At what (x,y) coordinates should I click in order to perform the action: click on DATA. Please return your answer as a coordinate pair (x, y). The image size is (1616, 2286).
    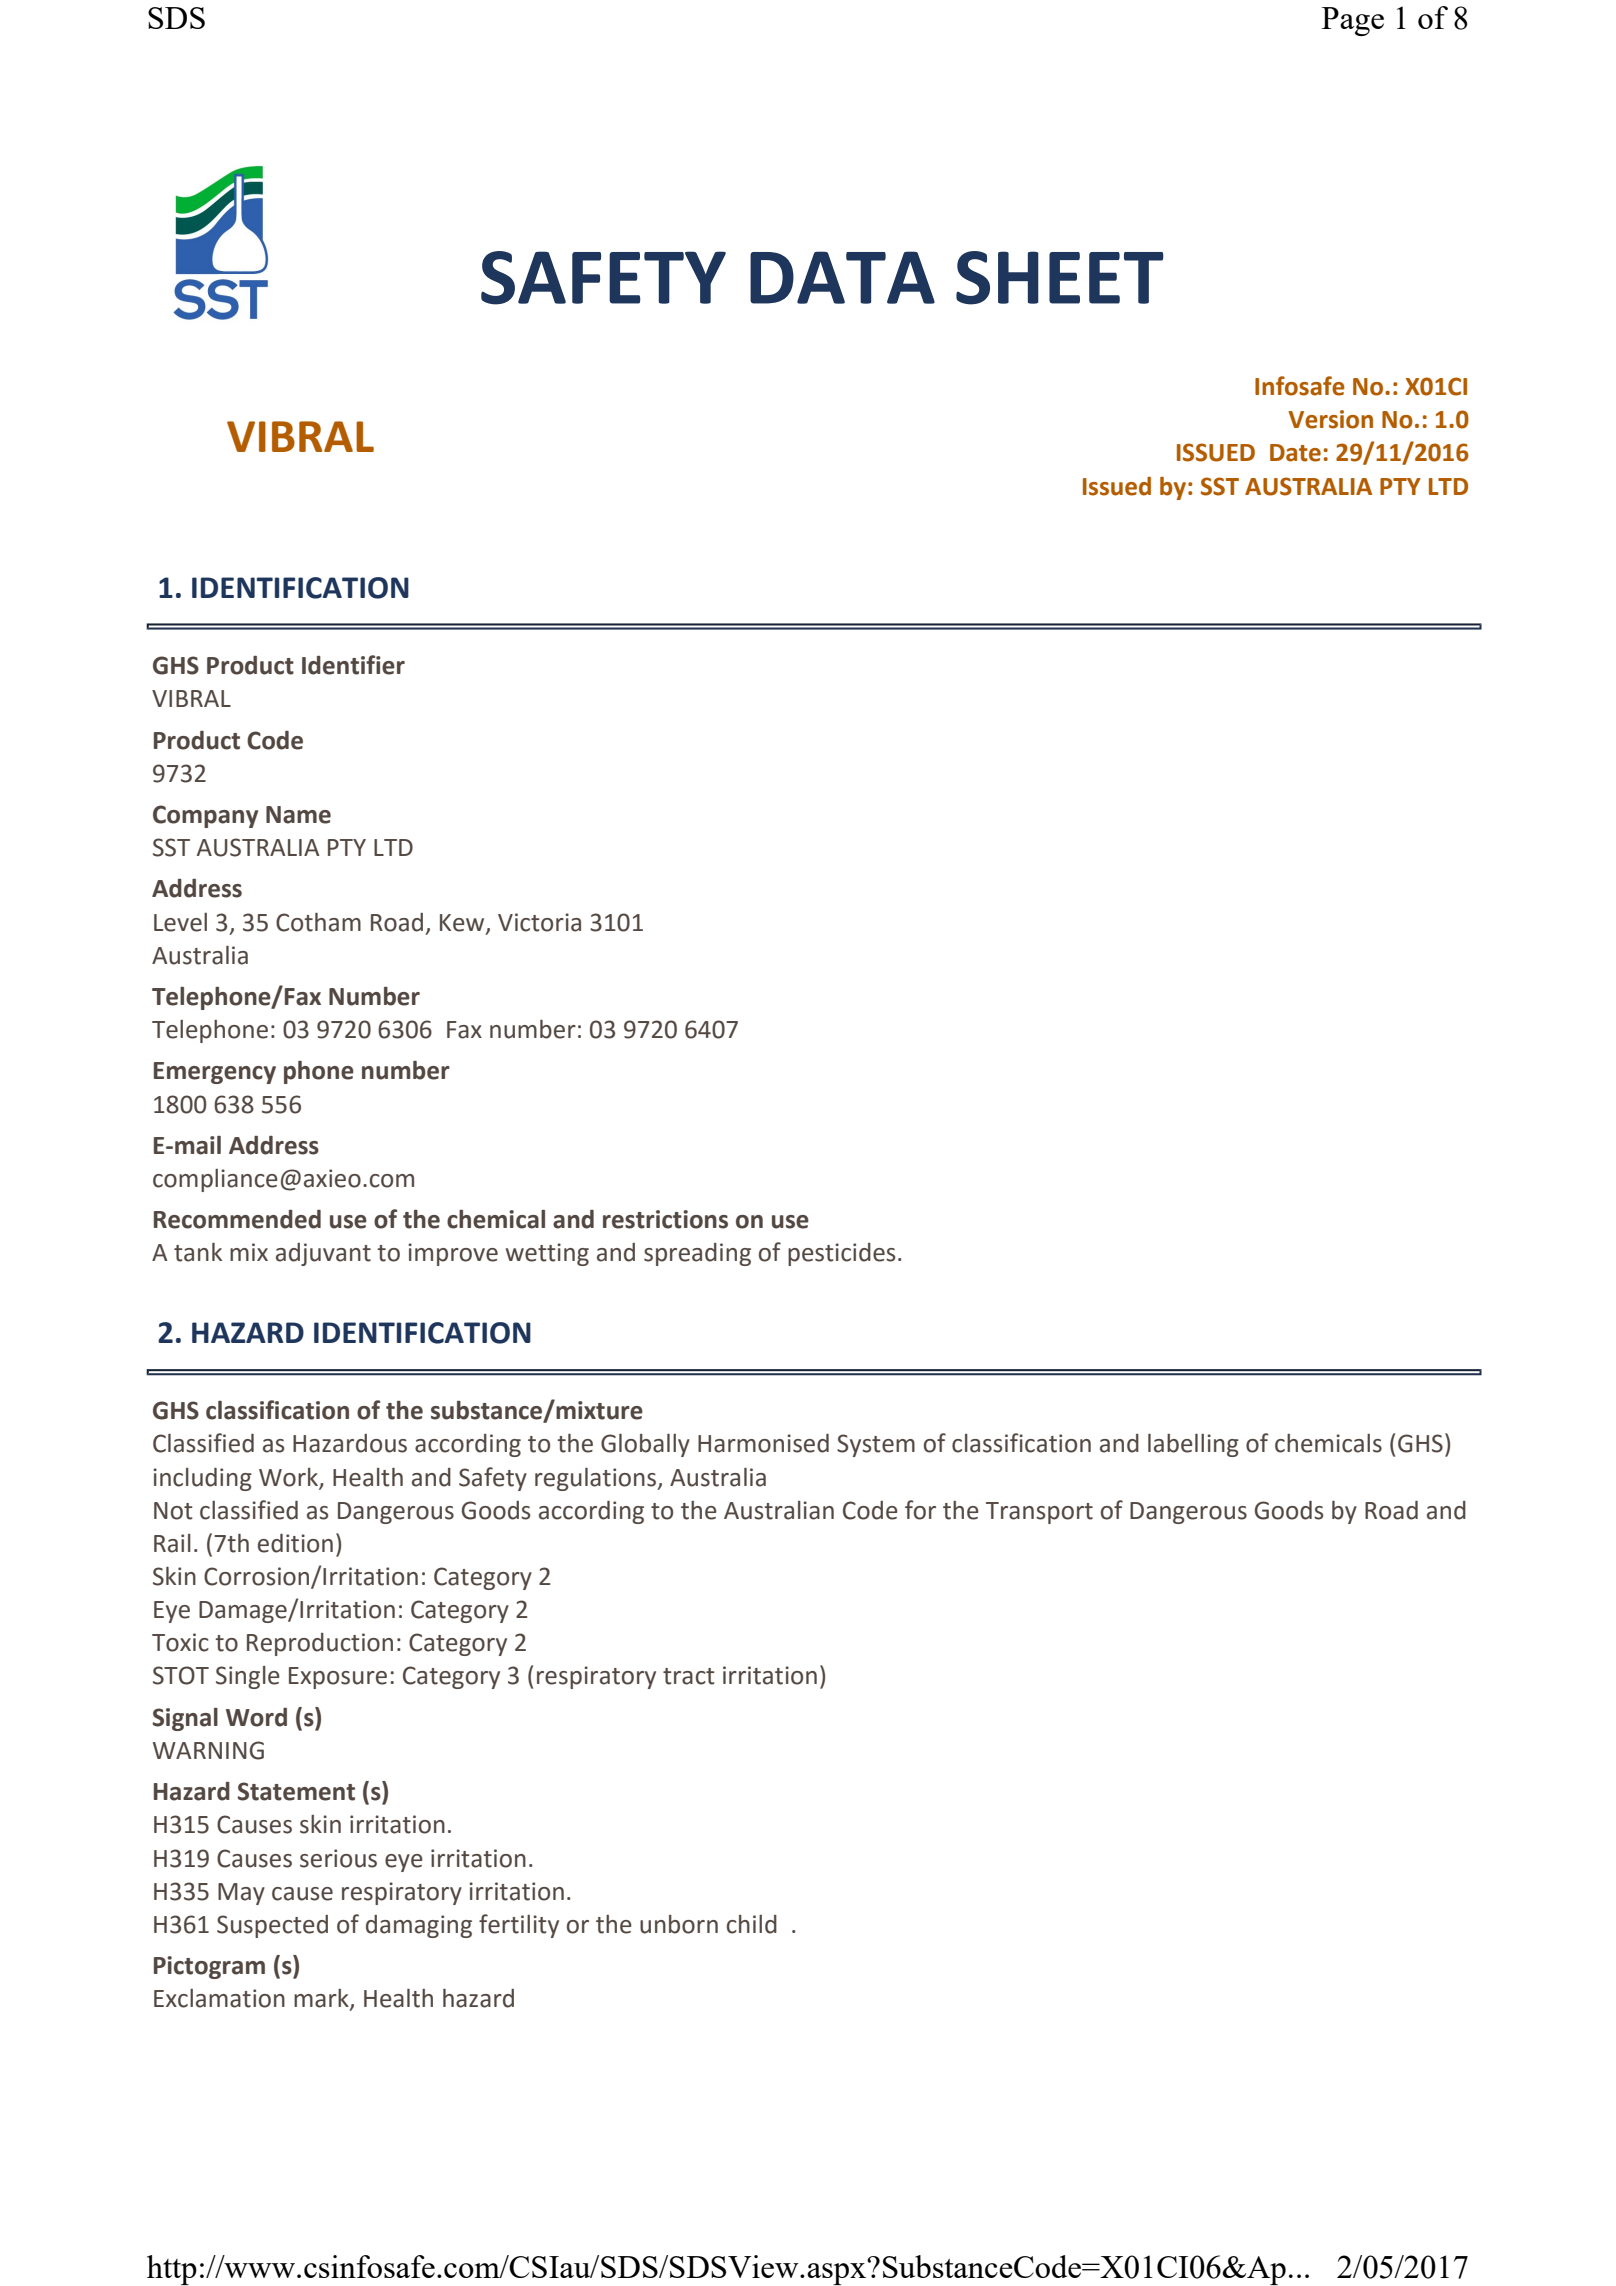
    Looking at the image, I should click on (842, 277).
